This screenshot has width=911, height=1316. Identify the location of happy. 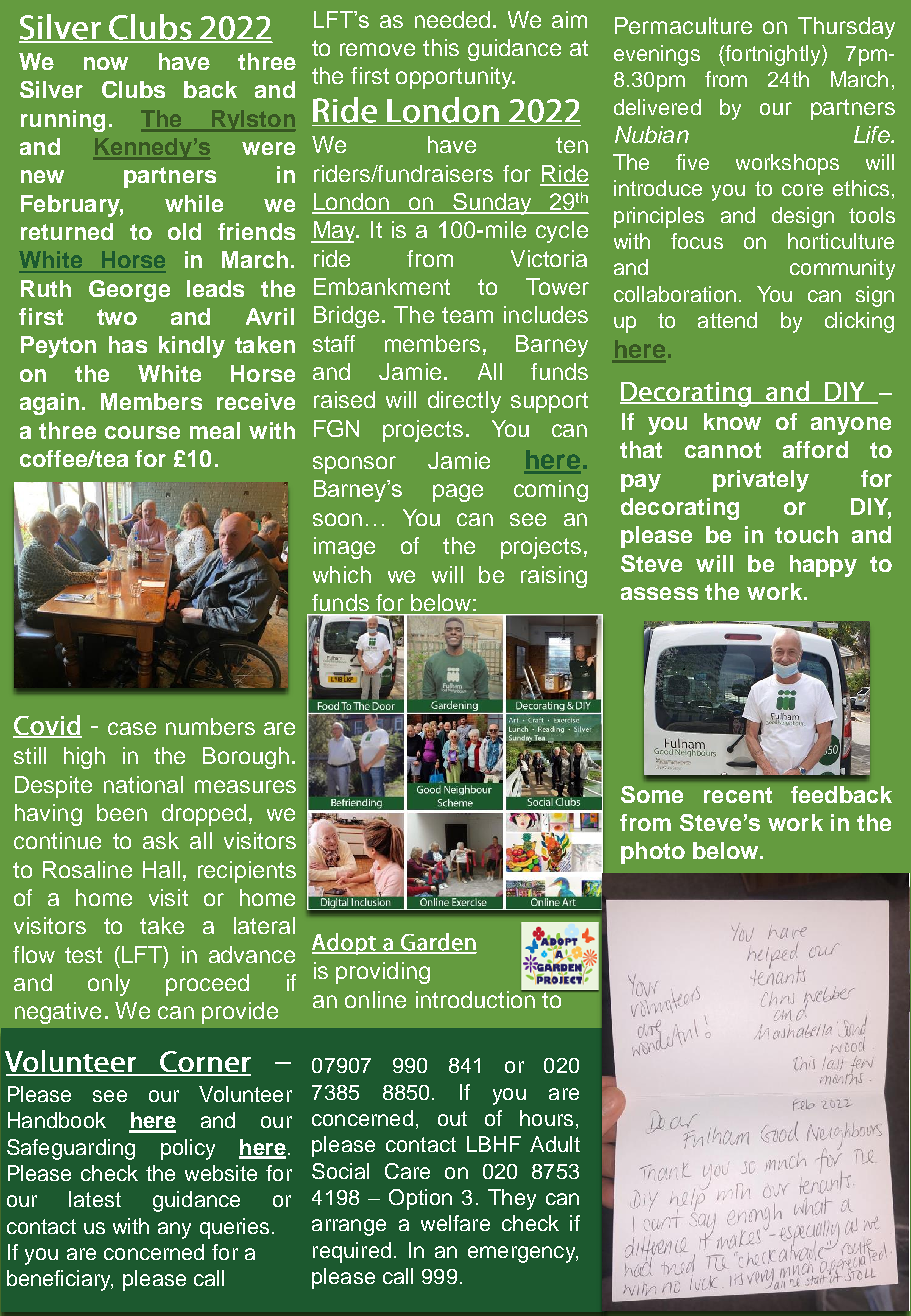
(823, 566).
